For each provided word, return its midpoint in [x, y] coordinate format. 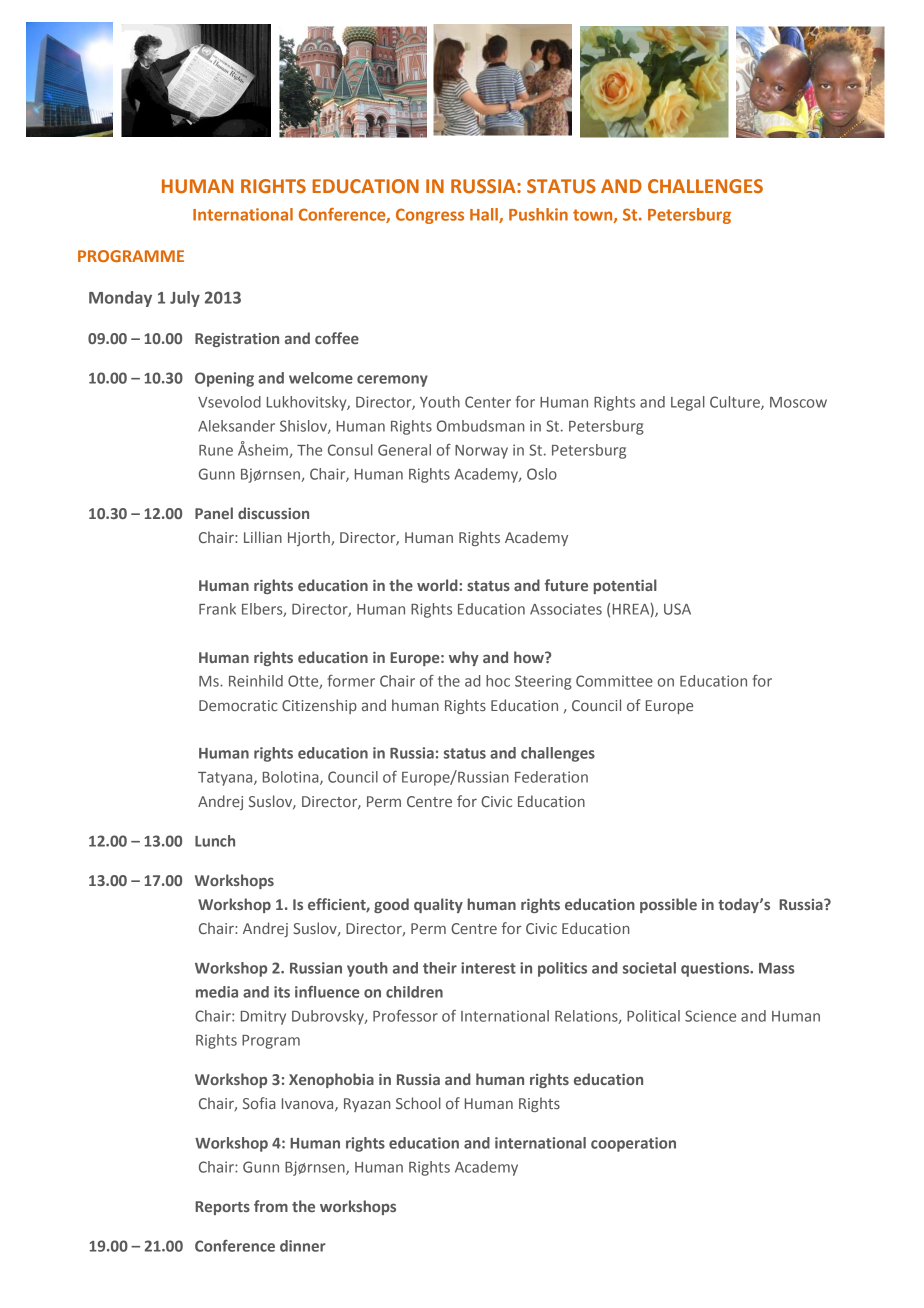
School [418, 1103]
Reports [222, 1208]
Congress [430, 216]
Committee [614, 681]
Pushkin [538, 214]
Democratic [238, 705]
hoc [498, 681]
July [185, 299]
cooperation [633, 1144]
